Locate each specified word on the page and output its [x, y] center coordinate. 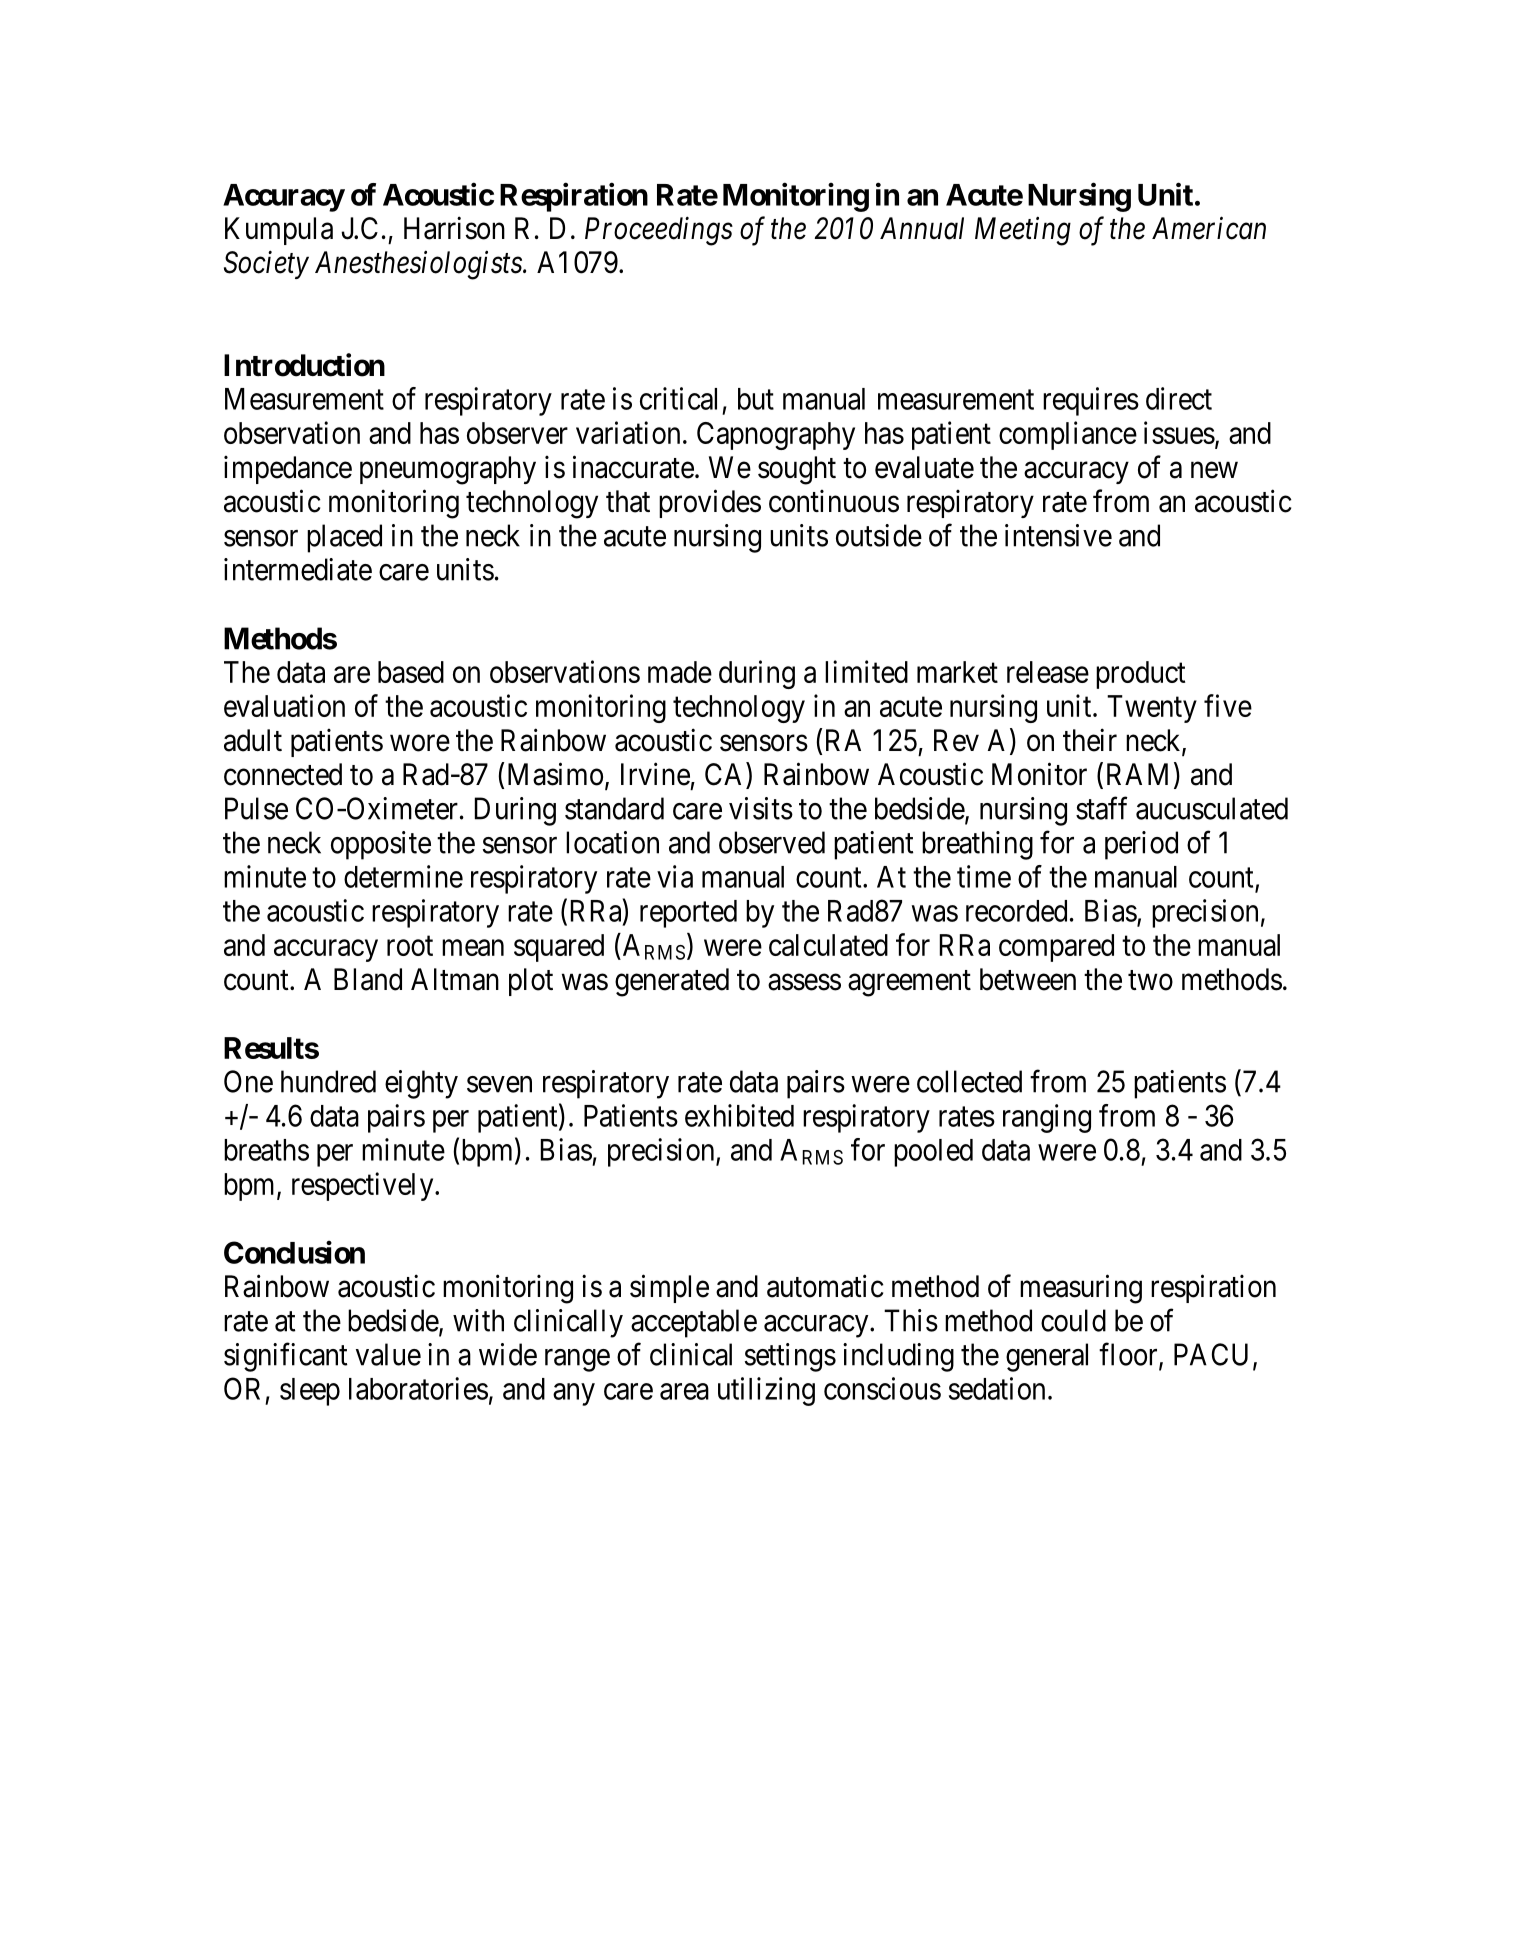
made [680, 672]
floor [1129, 1355]
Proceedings [659, 231]
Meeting [1023, 231]
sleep [310, 1392]
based [411, 672]
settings [790, 1357]
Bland [368, 979]
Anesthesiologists [419, 265]
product [1140, 675]
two [1150, 980]
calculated [828, 945]
